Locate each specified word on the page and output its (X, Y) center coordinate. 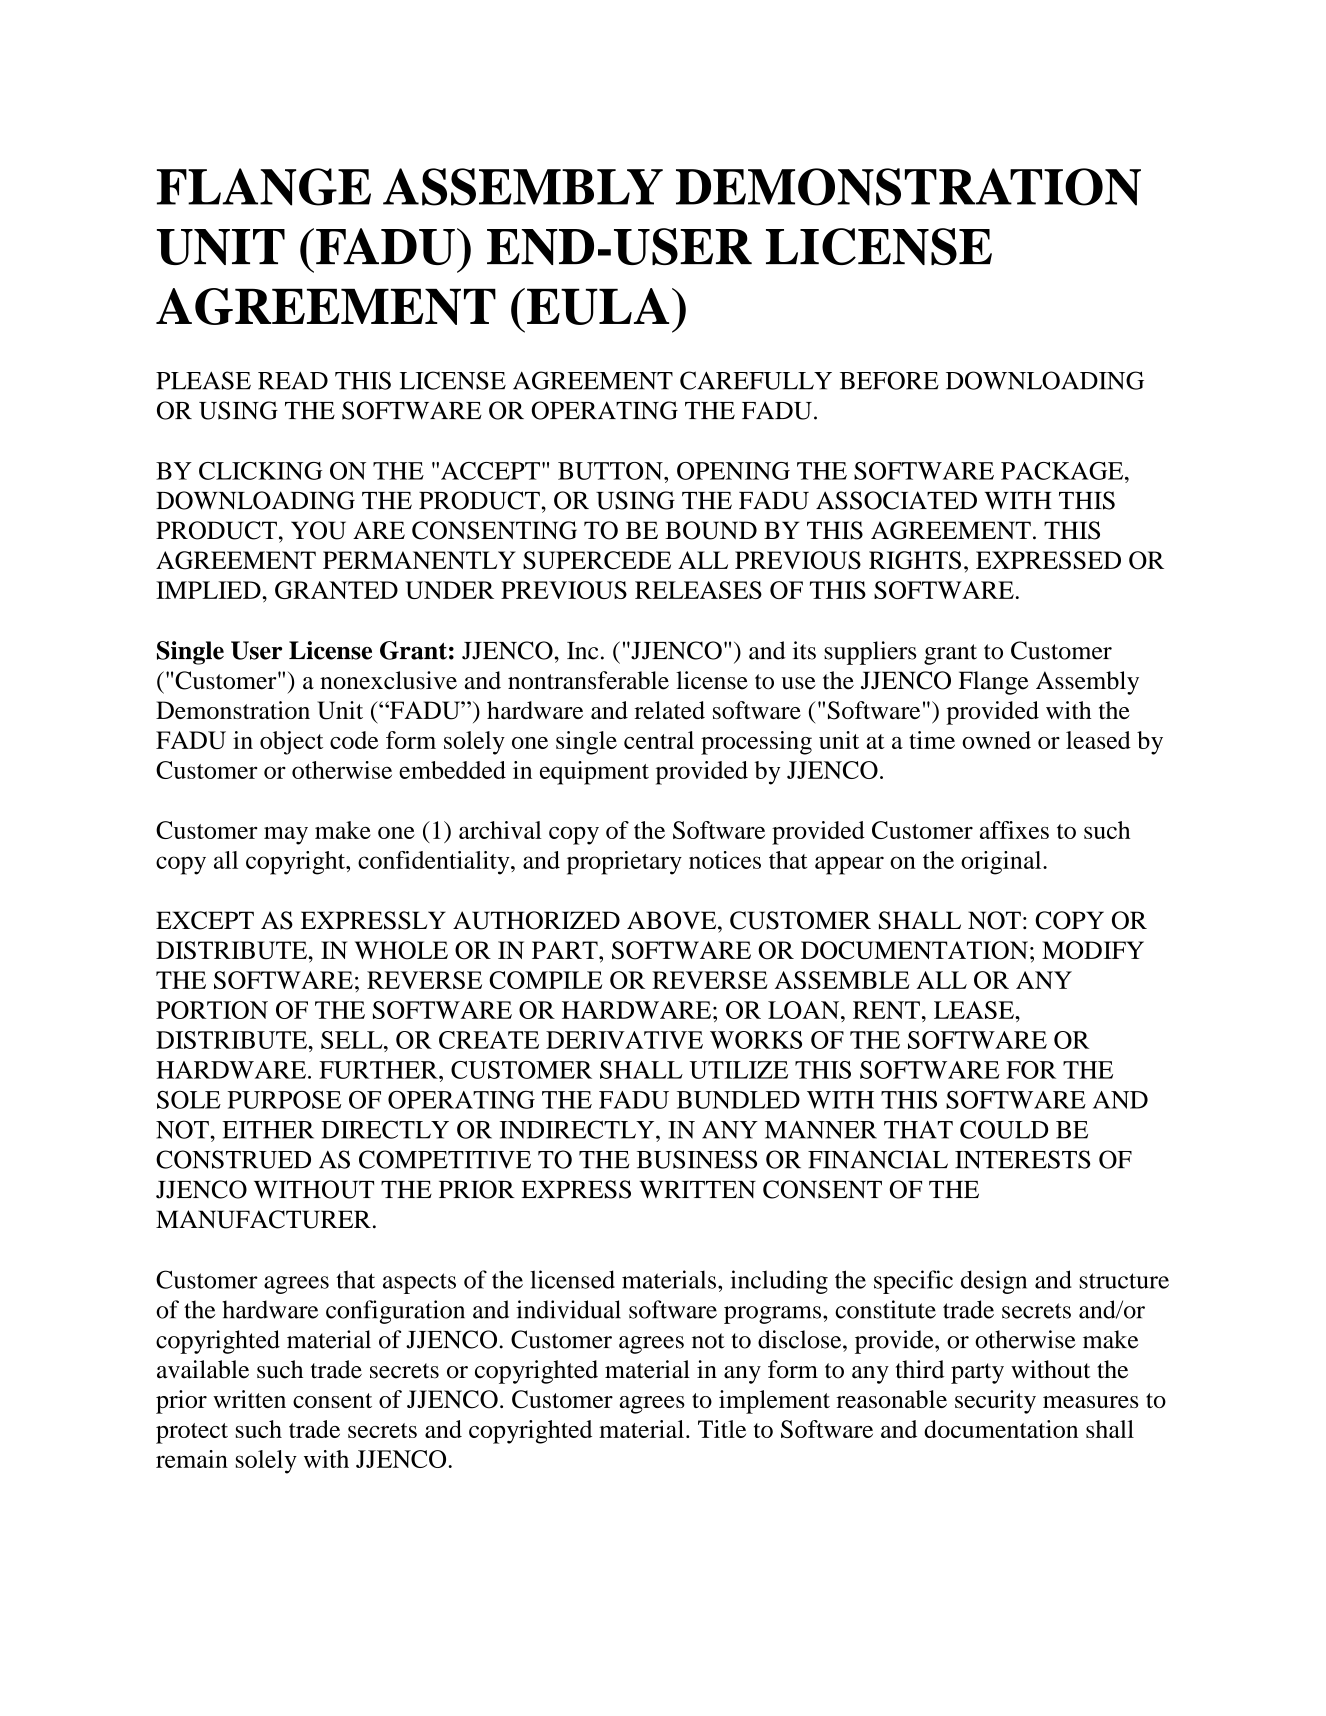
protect (192, 1433)
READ (293, 381)
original (1002, 863)
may (286, 835)
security (995, 1402)
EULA (598, 306)
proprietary (624, 863)
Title (722, 1429)
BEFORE (889, 380)
